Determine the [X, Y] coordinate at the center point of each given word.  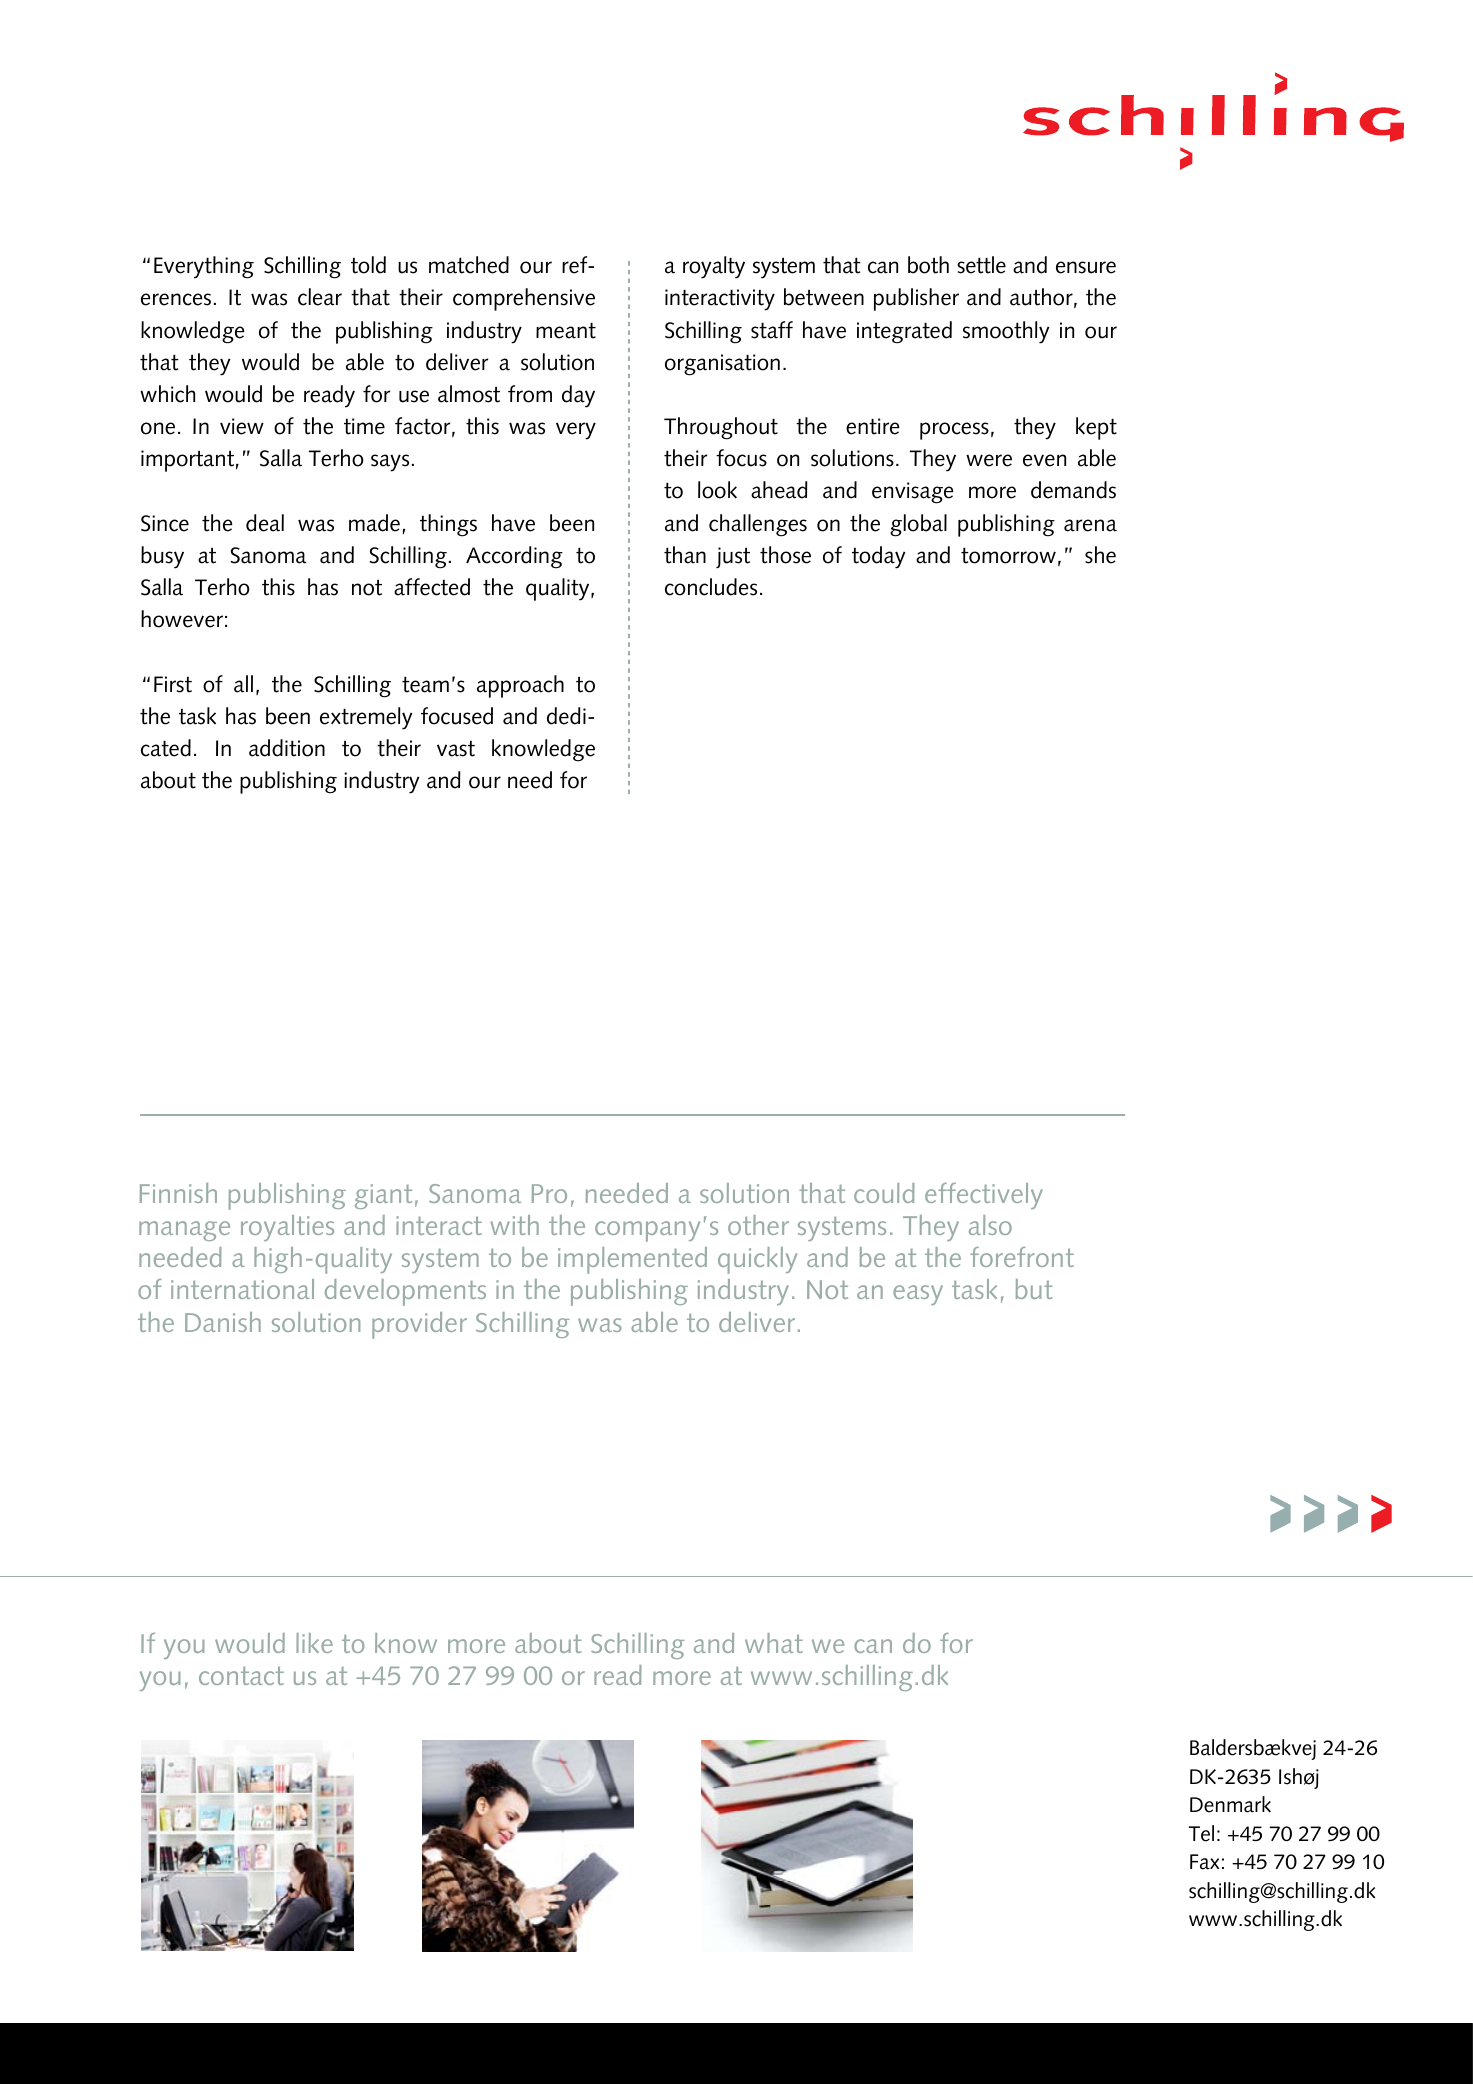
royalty [714, 267]
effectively [984, 1196]
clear [320, 297]
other [758, 1225]
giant [383, 1196]
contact [241, 1676]
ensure [1086, 267]
